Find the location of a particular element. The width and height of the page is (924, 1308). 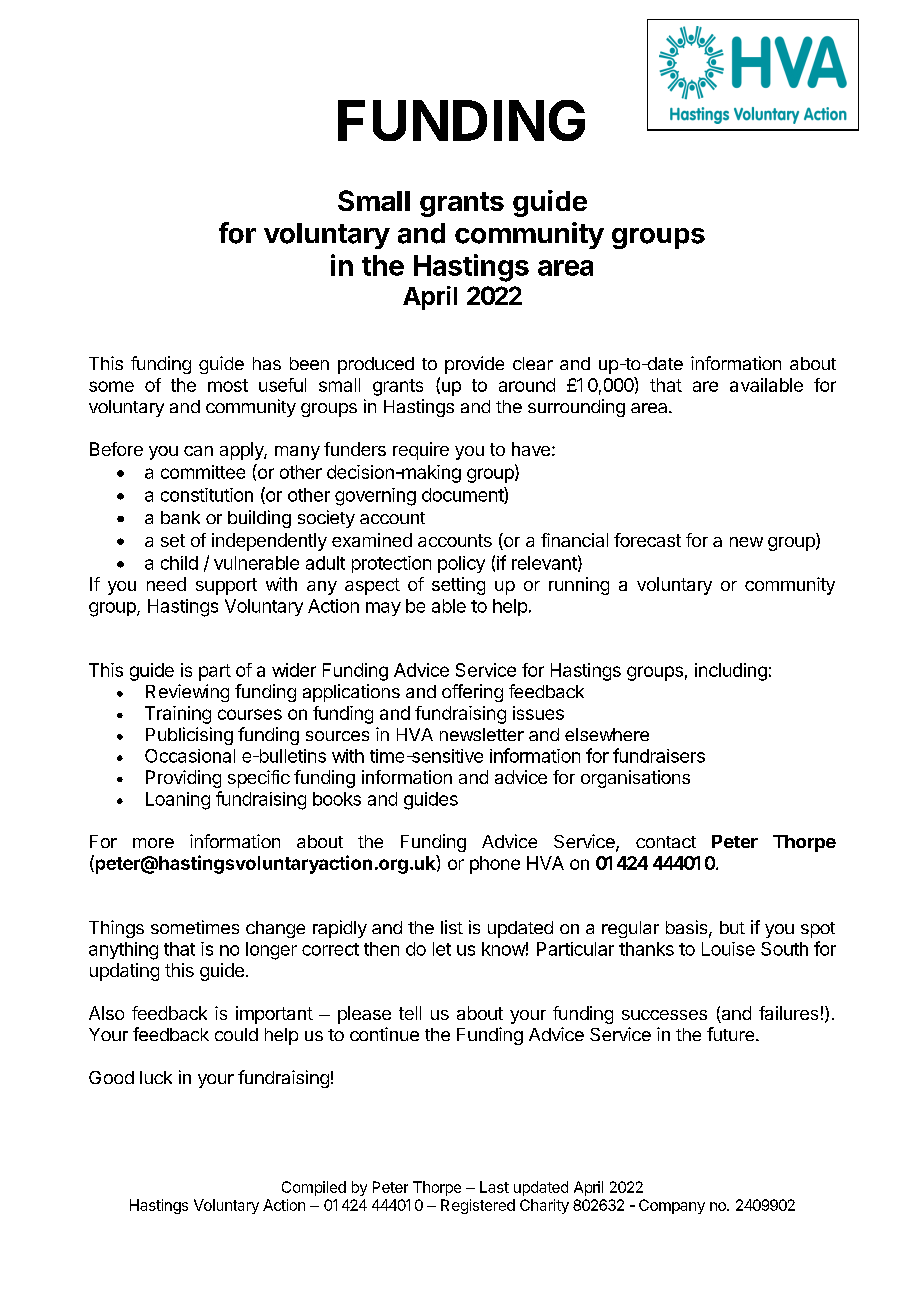

Things is located at coordinates (116, 929).
